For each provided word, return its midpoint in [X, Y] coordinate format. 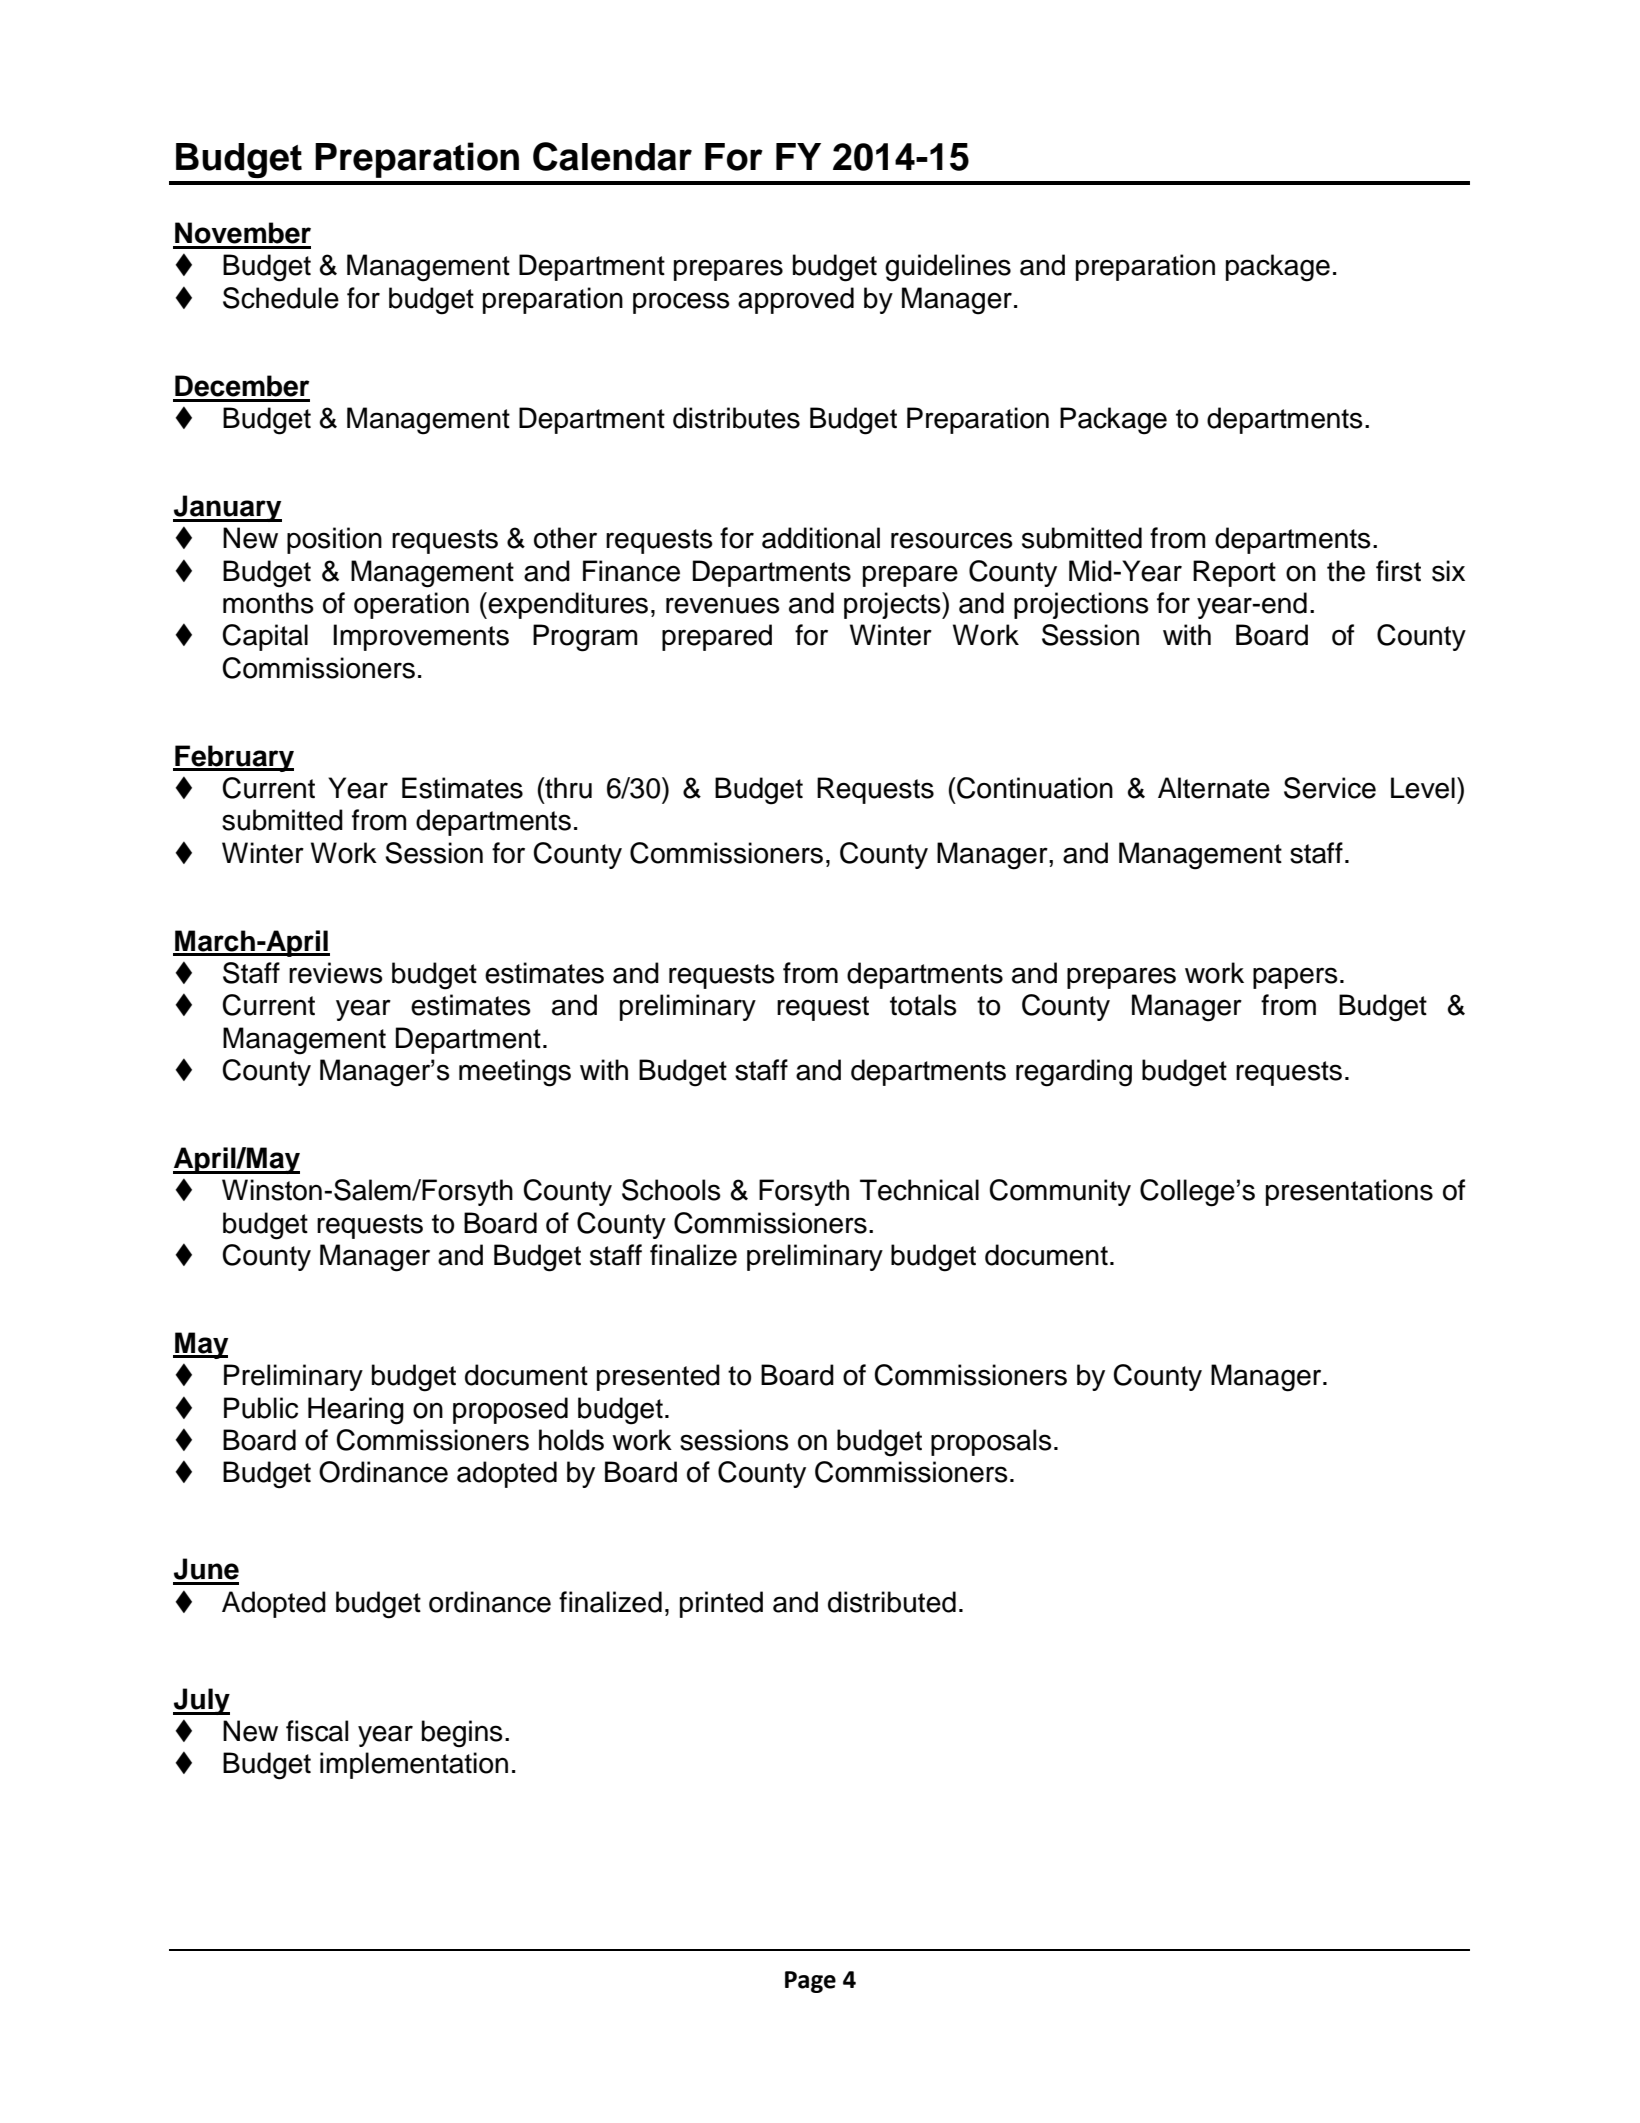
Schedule [281, 298]
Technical [919, 1190]
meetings [515, 1073]
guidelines [948, 268]
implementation [414, 1765]
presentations [1349, 1192]
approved [796, 300]
